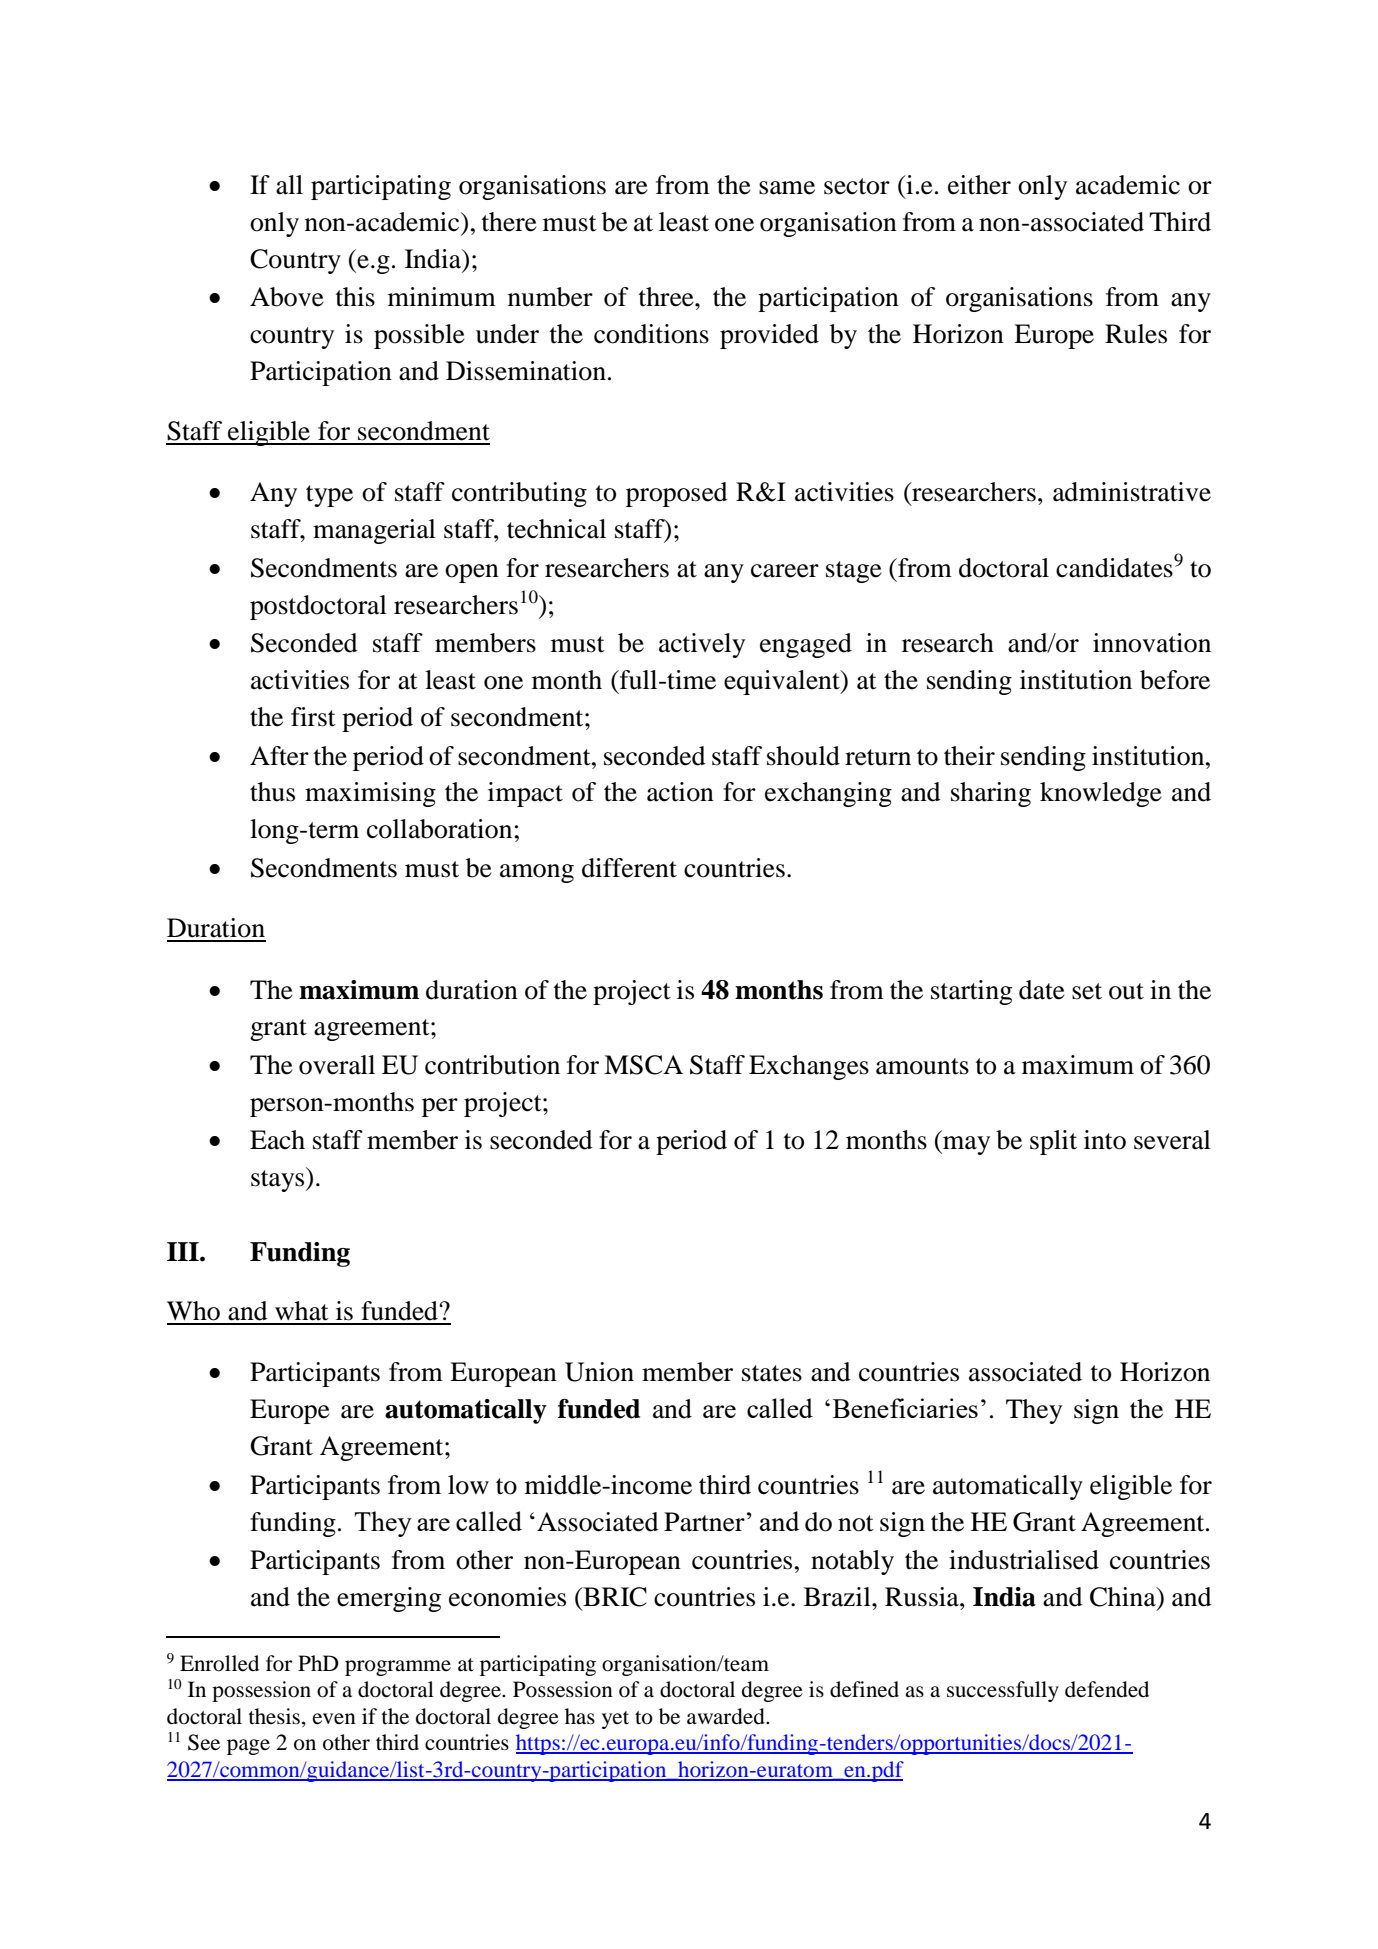  Describe the element at coordinates (979, 185) in the document. I see `either` at that location.
